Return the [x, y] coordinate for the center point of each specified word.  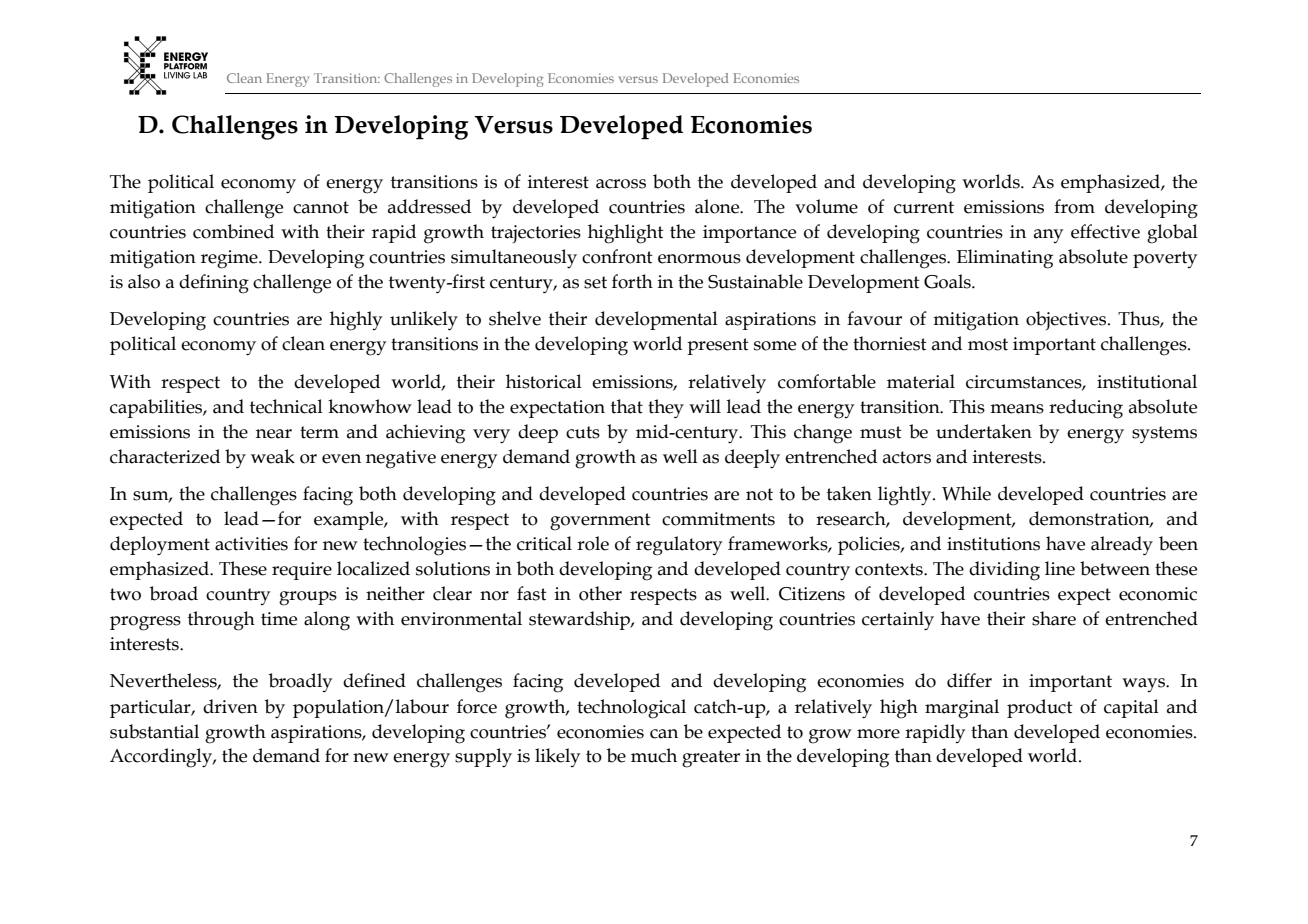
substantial [154, 731]
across [621, 184]
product [1040, 708]
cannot [321, 207]
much [654, 755]
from [1074, 206]
